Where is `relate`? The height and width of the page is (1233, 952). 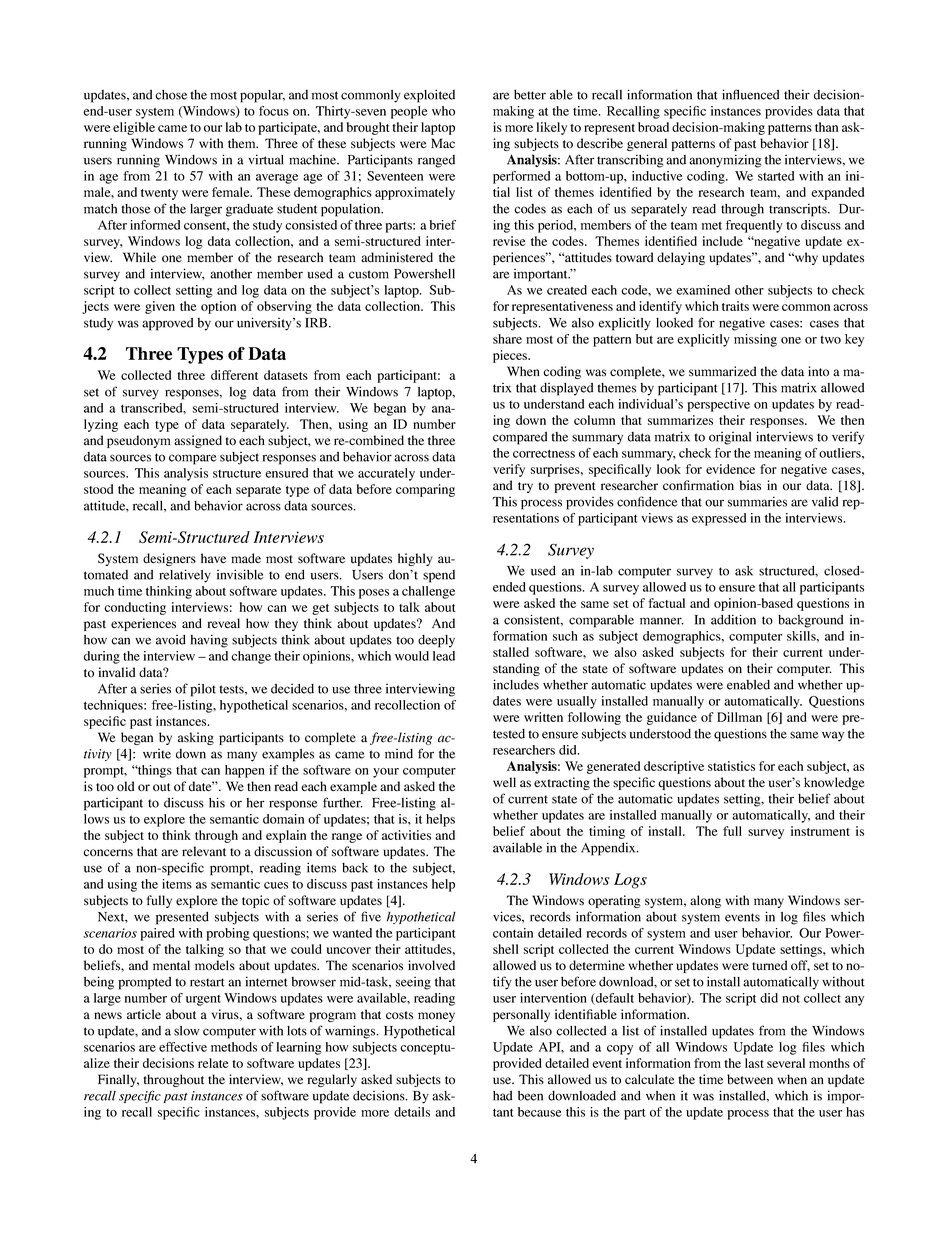
relate is located at coordinates (213, 1063).
